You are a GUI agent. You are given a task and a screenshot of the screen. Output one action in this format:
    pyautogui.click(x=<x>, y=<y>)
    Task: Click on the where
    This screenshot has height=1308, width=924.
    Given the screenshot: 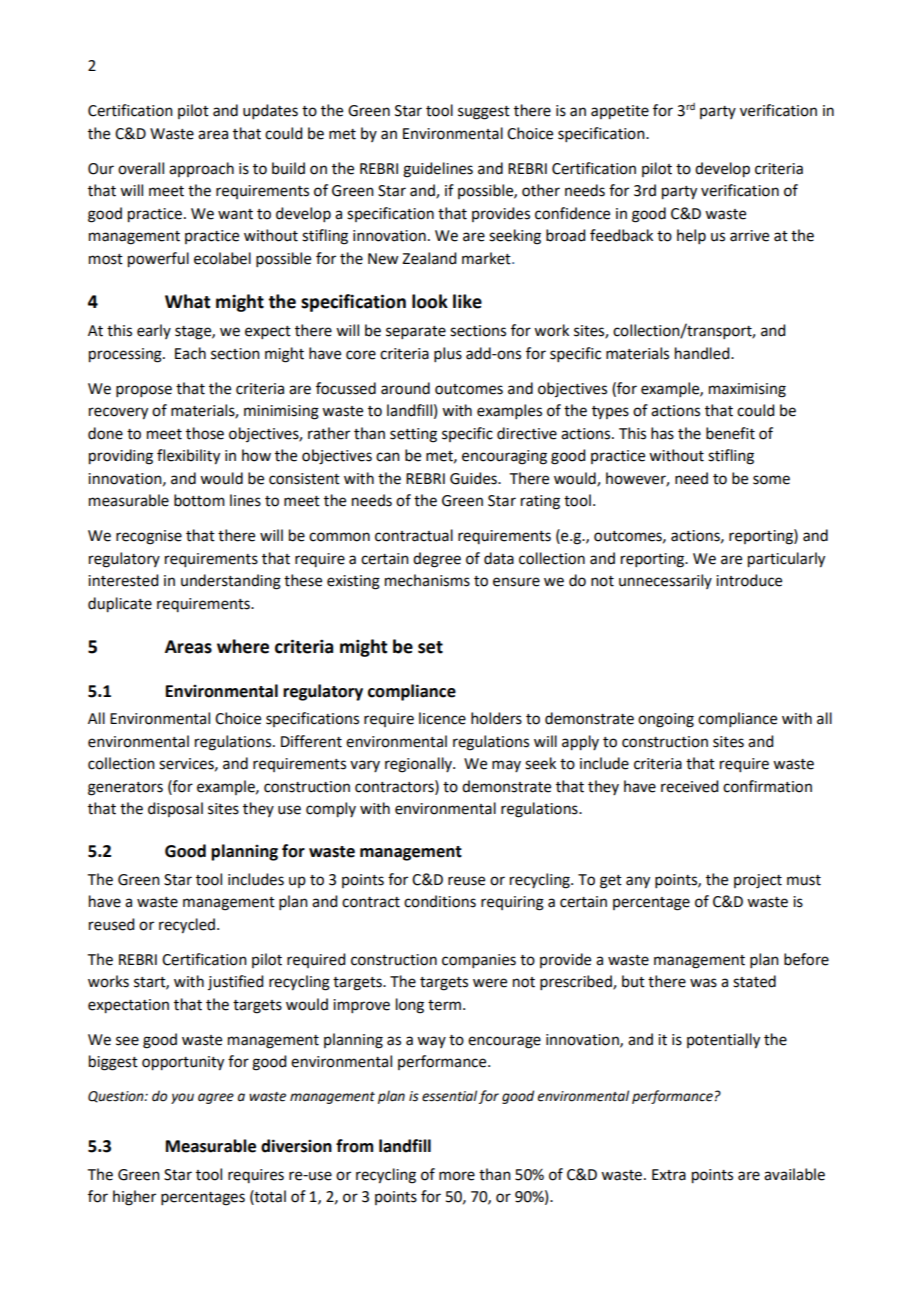 What is the action you would take?
    pyautogui.click(x=243, y=646)
